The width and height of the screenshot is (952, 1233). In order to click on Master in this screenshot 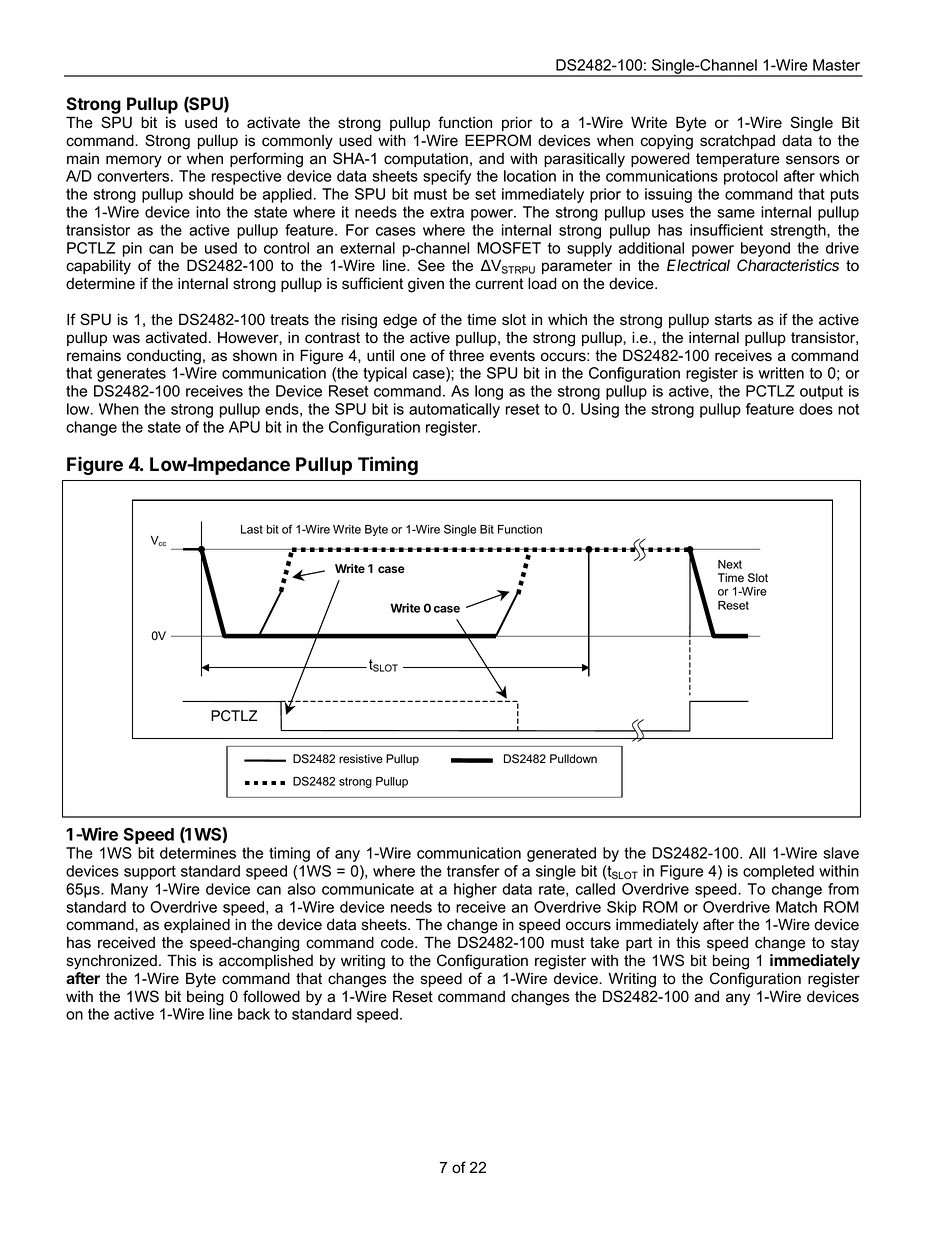, I will do `click(836, 65)`.
